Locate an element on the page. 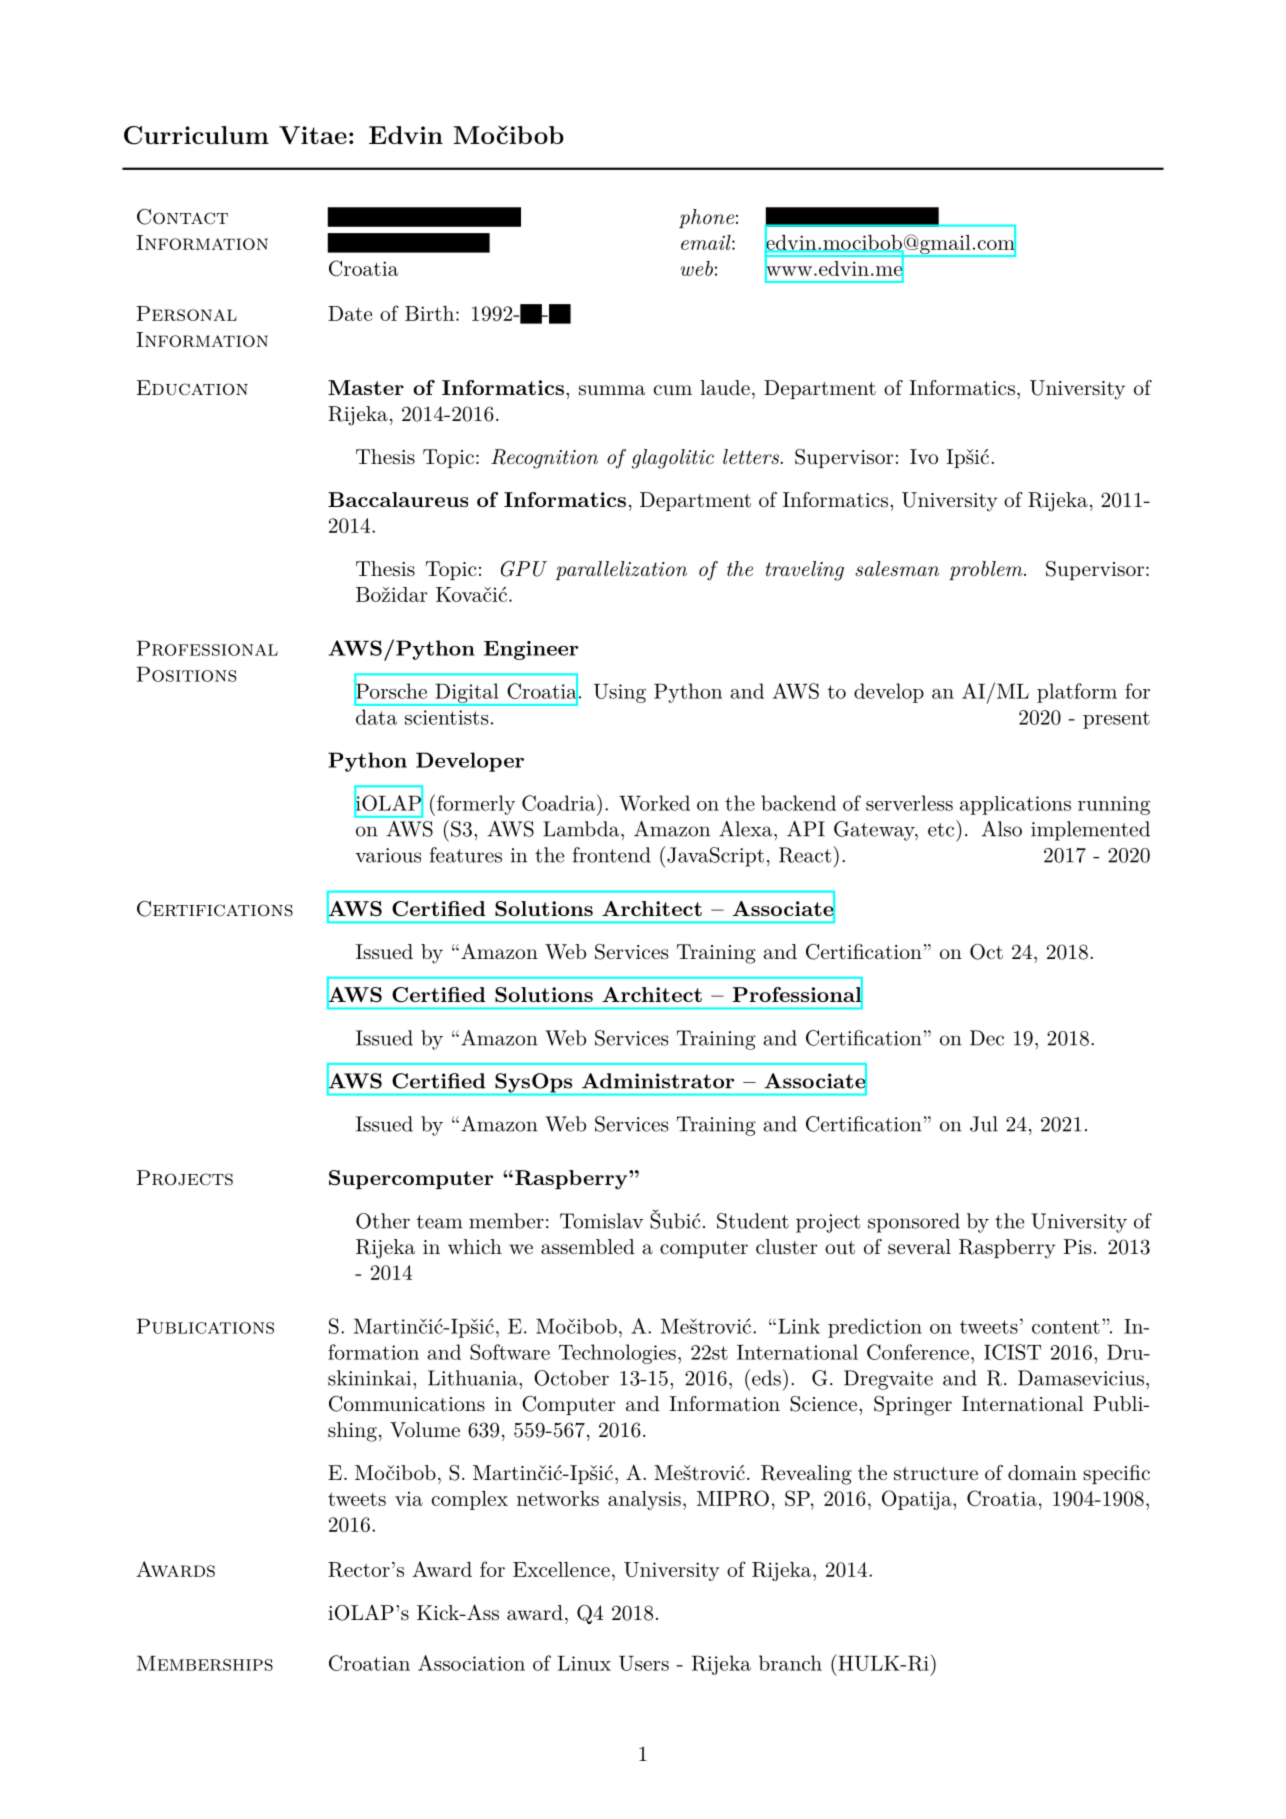 This image has height=1819, width=1286. various is located at coordinates (388, 855).
